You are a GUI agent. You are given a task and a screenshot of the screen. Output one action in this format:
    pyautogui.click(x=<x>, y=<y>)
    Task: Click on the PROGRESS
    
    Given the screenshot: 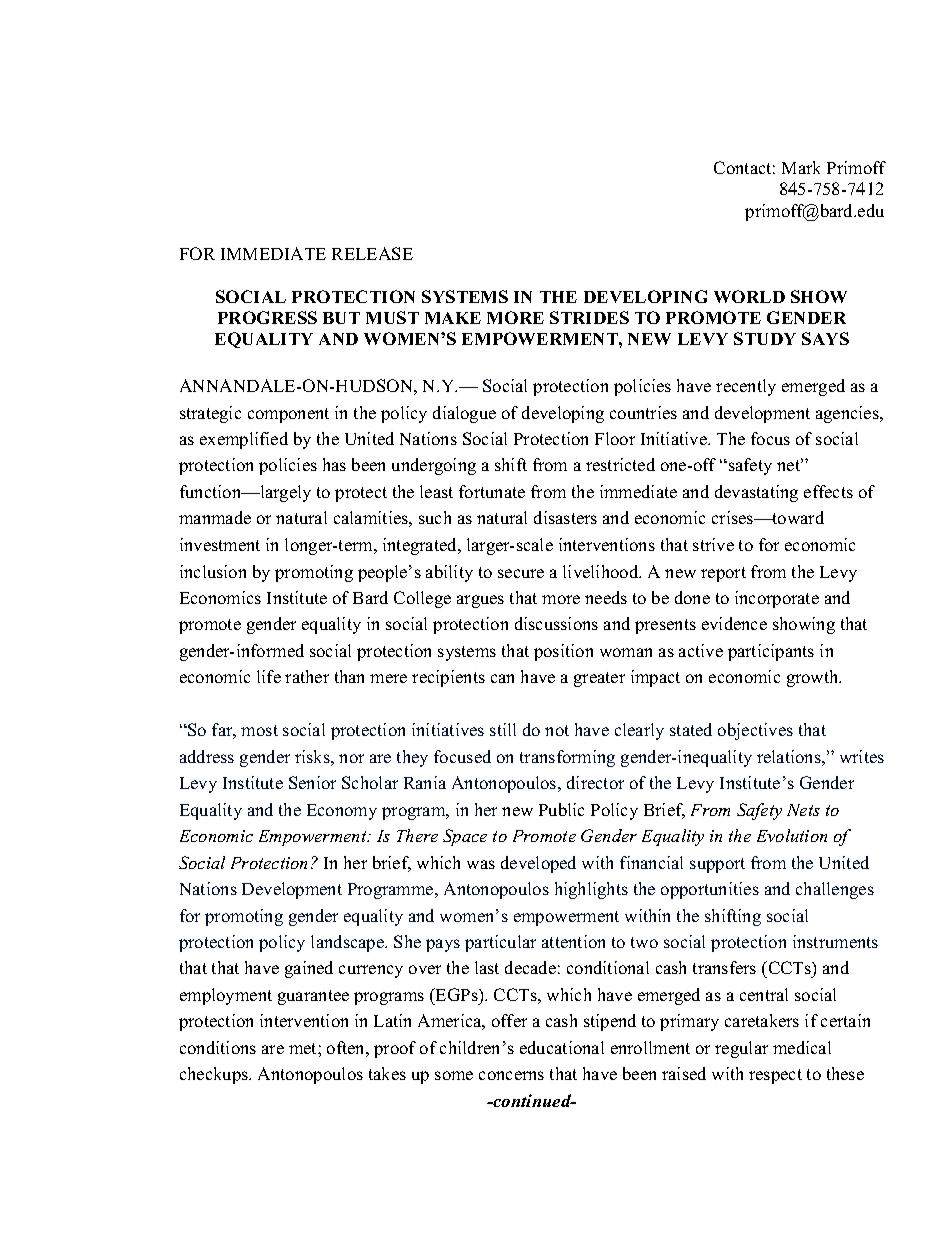 What is the action you would take?
    pyautogui.click(x=267, y=317)
